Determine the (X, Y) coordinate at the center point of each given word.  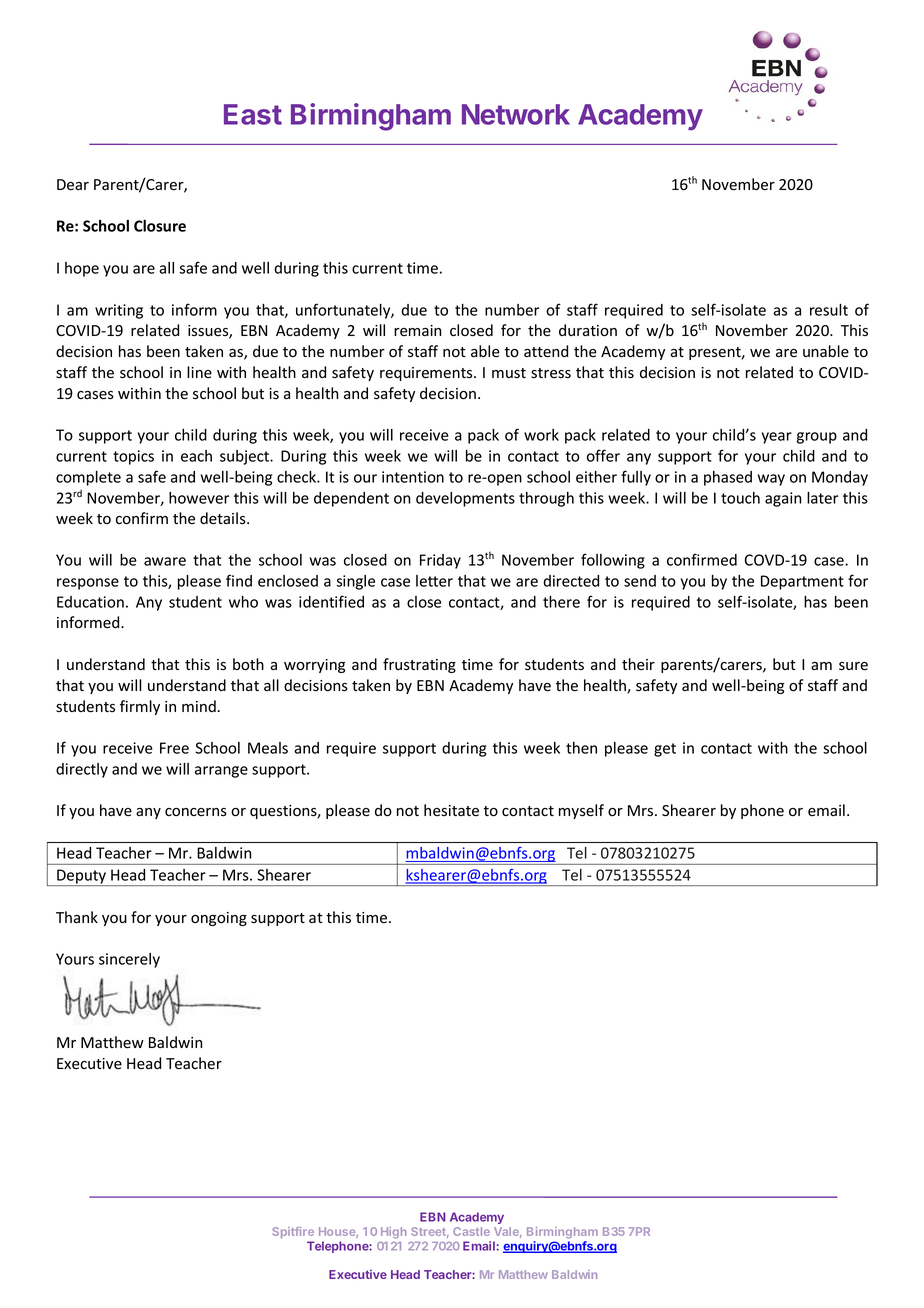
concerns (196, 812)
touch (740, 498)
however (199, 498)
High (394, 1233)
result (829, 310)
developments (465, 499)
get (665, 750)
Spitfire (293, 1232)
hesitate (451, 810)
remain (417, 330)
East (253, 114)
